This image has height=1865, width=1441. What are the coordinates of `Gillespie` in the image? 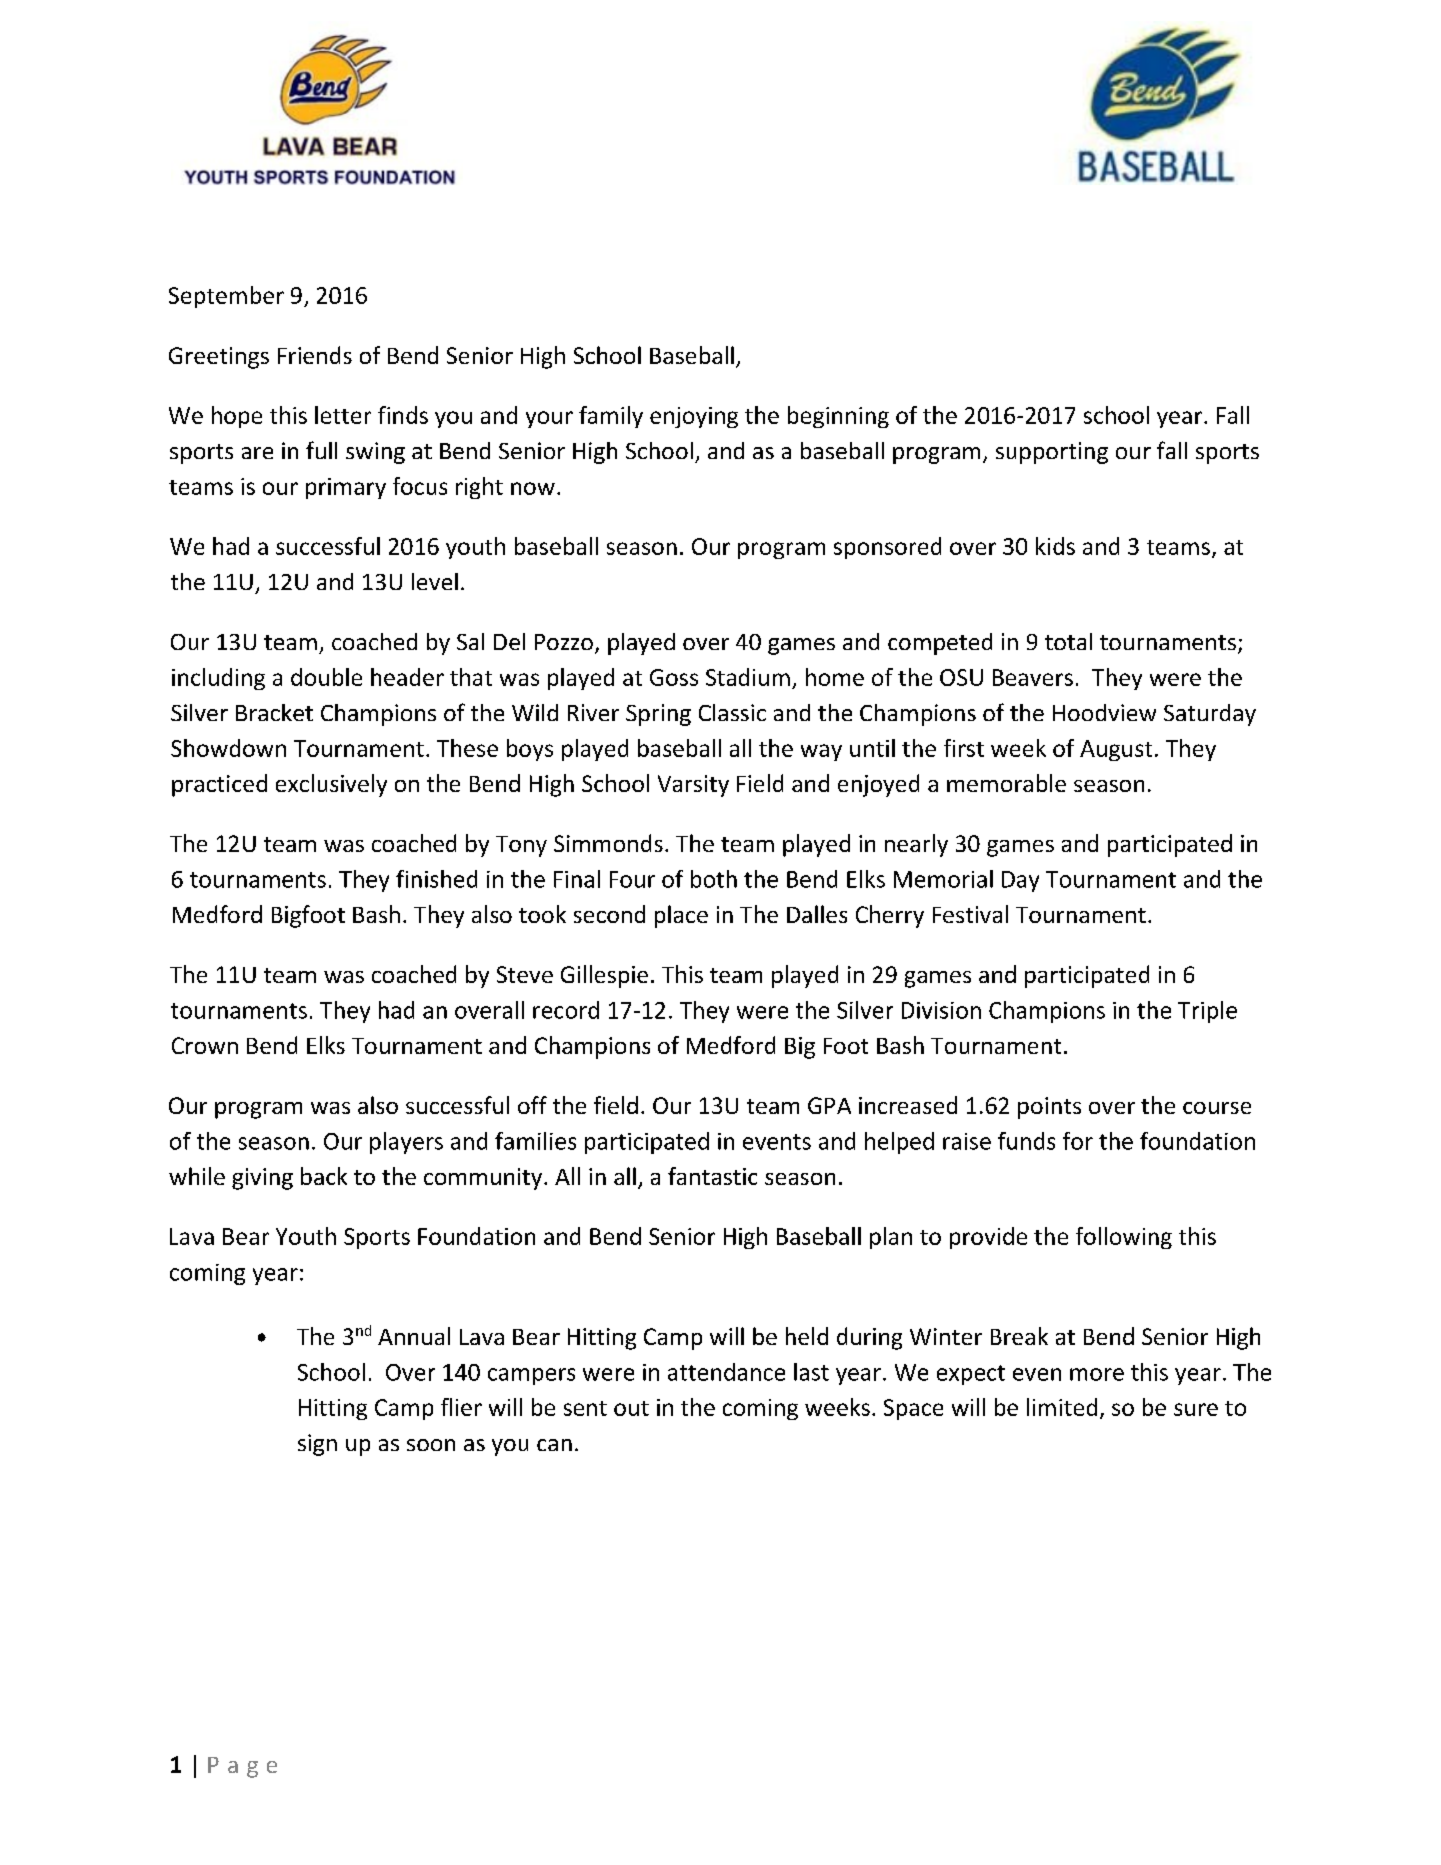 It's located at (604, 976).
